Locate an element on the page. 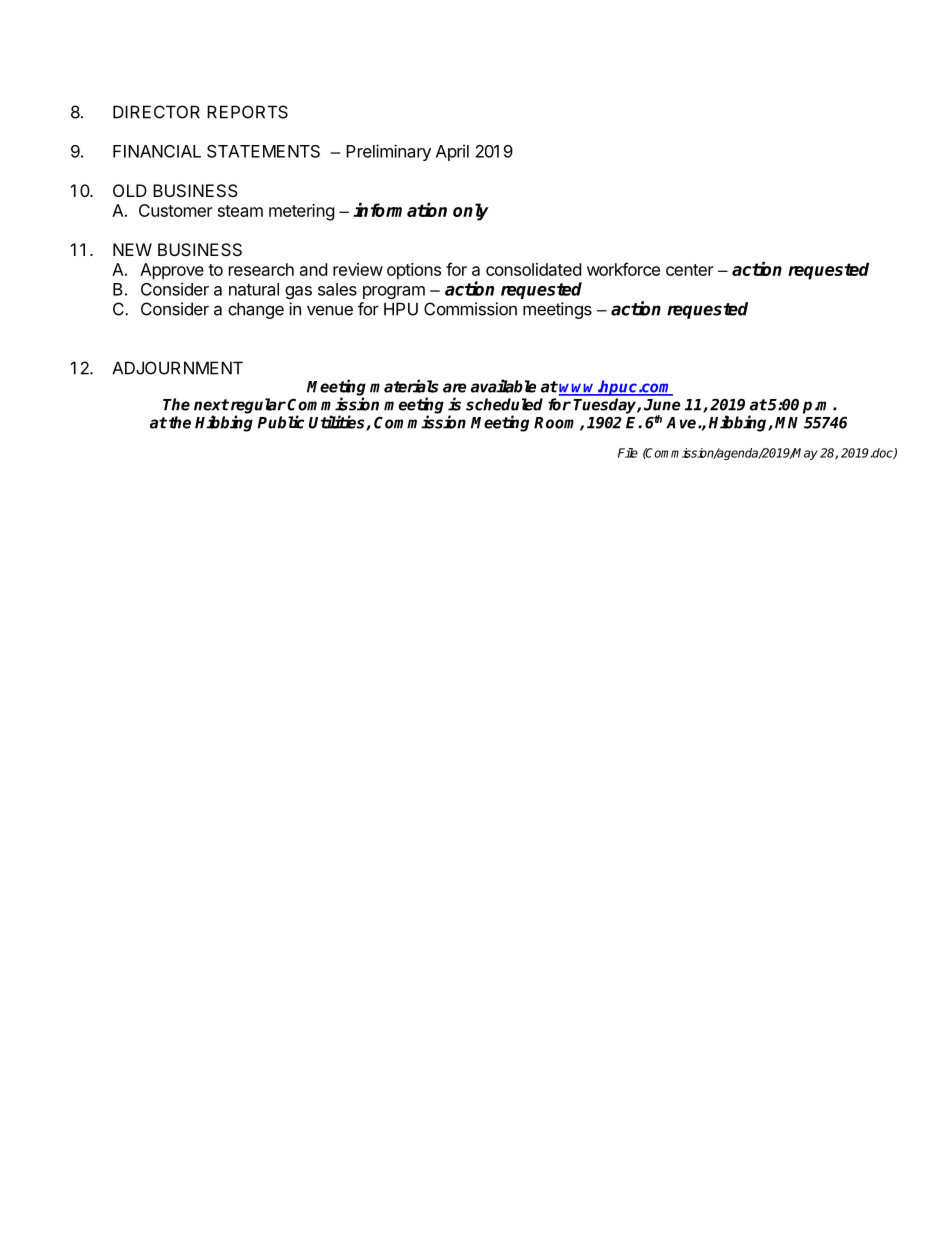 The height and width of the image is (1233, 952). available is located at coordinates (503, 386).
